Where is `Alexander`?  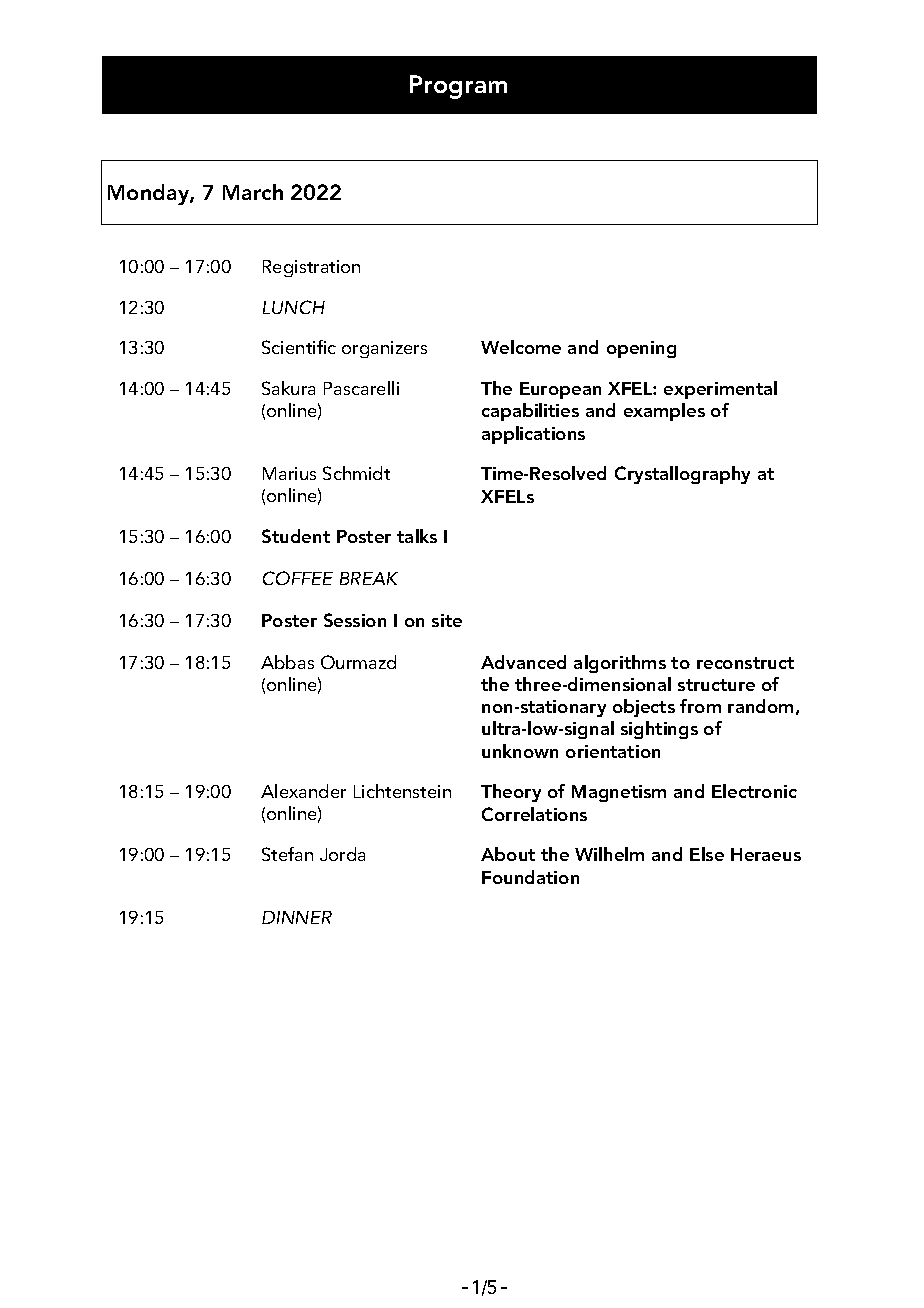 Alexander is located at coordinates (303, 791).
